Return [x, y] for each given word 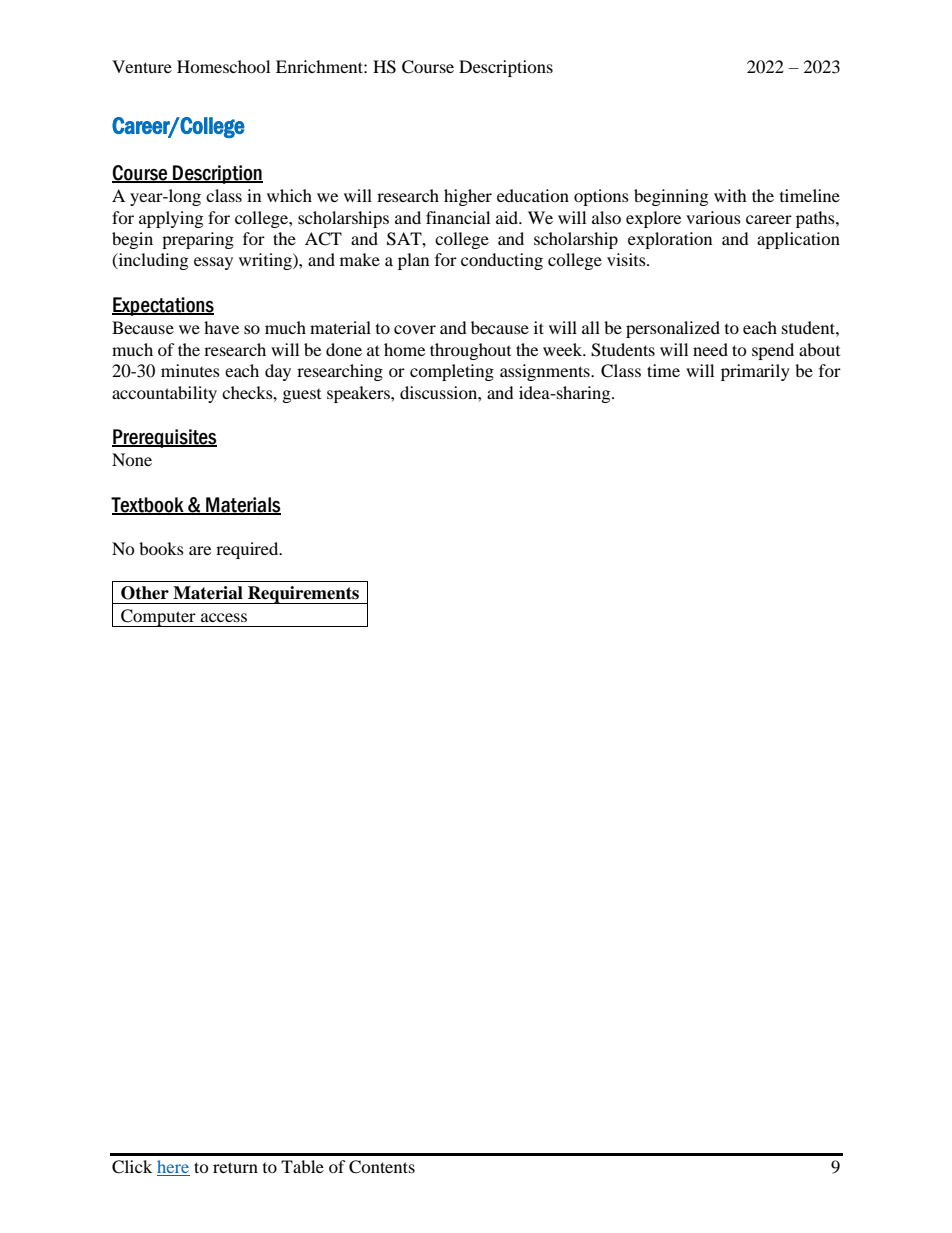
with [730, 195]
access [224, 617]
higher [468, 197]
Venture [142, 66]
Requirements [303, 595]
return [235, 1167]
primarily [755, 372]
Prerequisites [164, 438]
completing [452, 372]
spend [773, 351]
